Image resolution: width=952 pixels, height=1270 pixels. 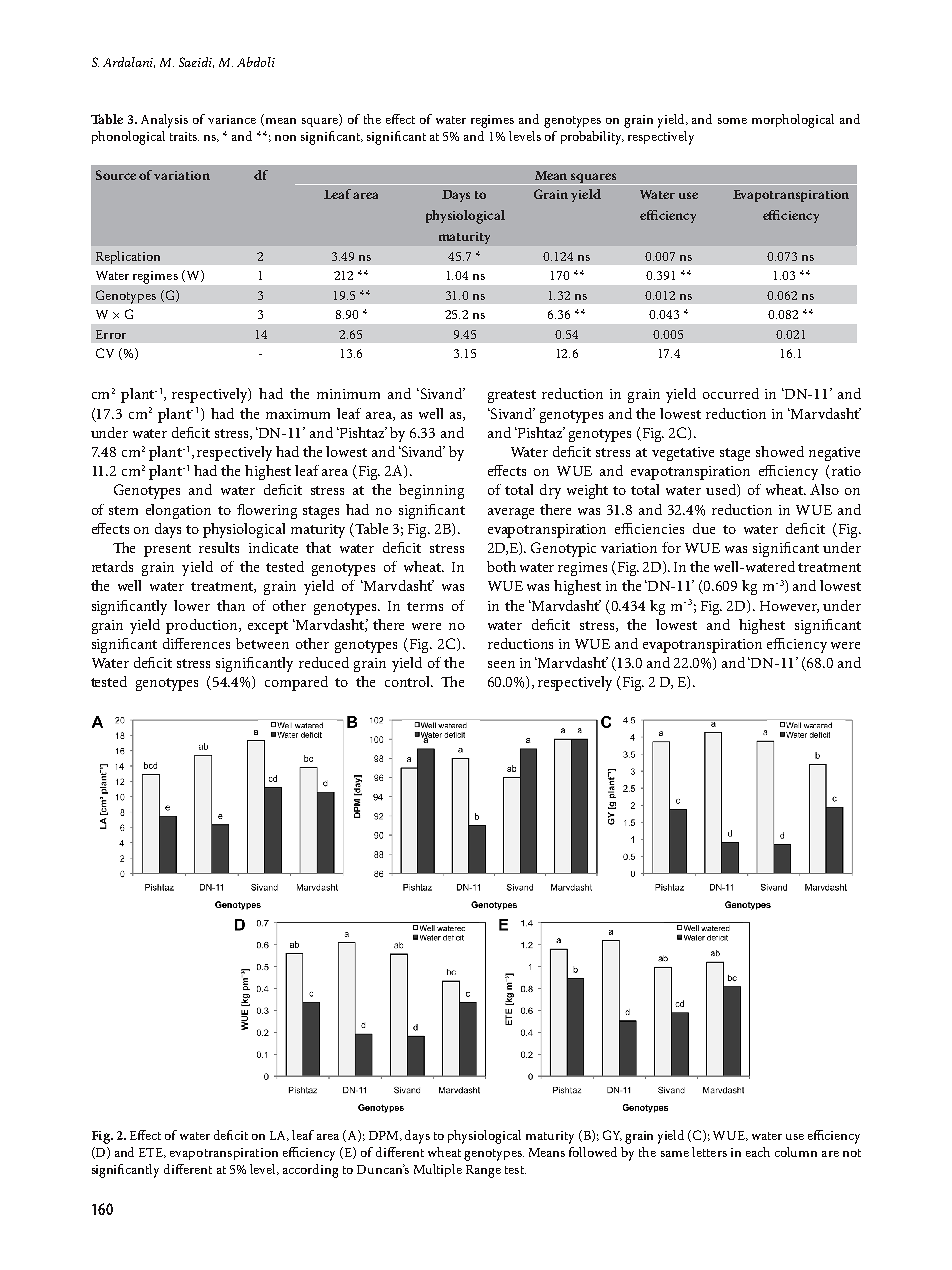 What do you see at coordinates (184, 136) in the screenshot?
I see `traits` at bounding box center [184, 136].
